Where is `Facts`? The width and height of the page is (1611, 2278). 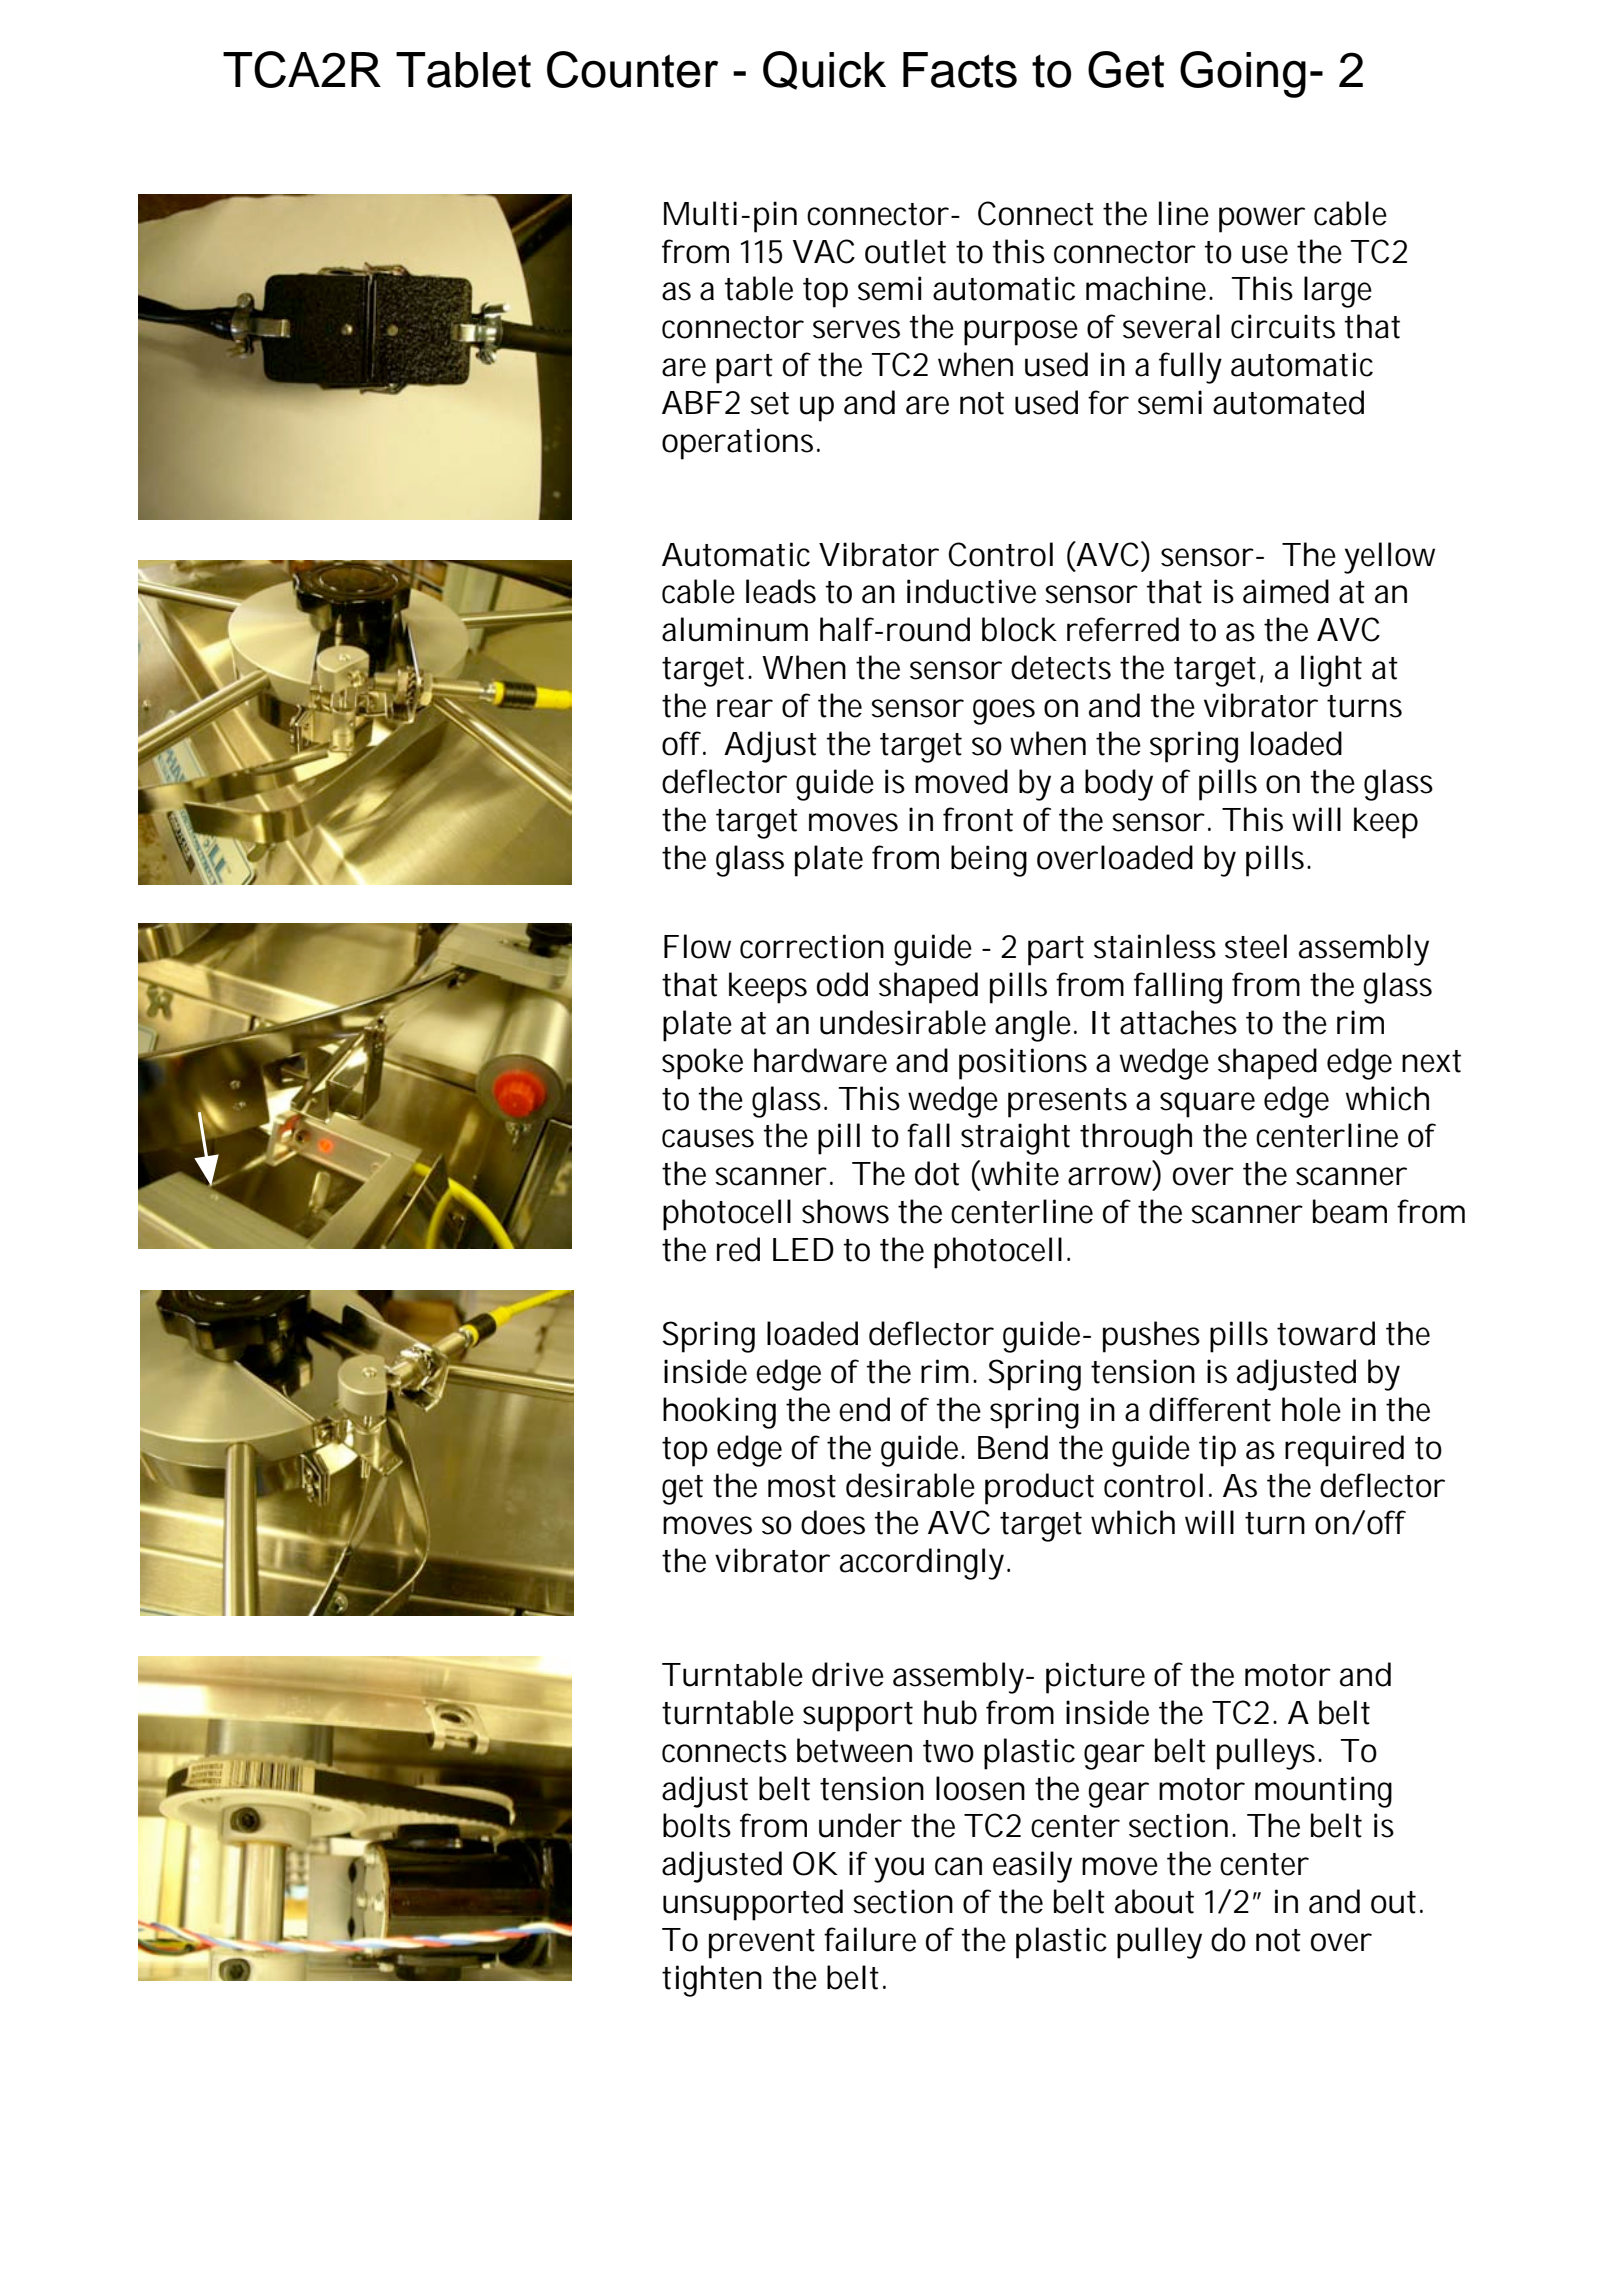
Facts is located at coordinates (960, 70).
